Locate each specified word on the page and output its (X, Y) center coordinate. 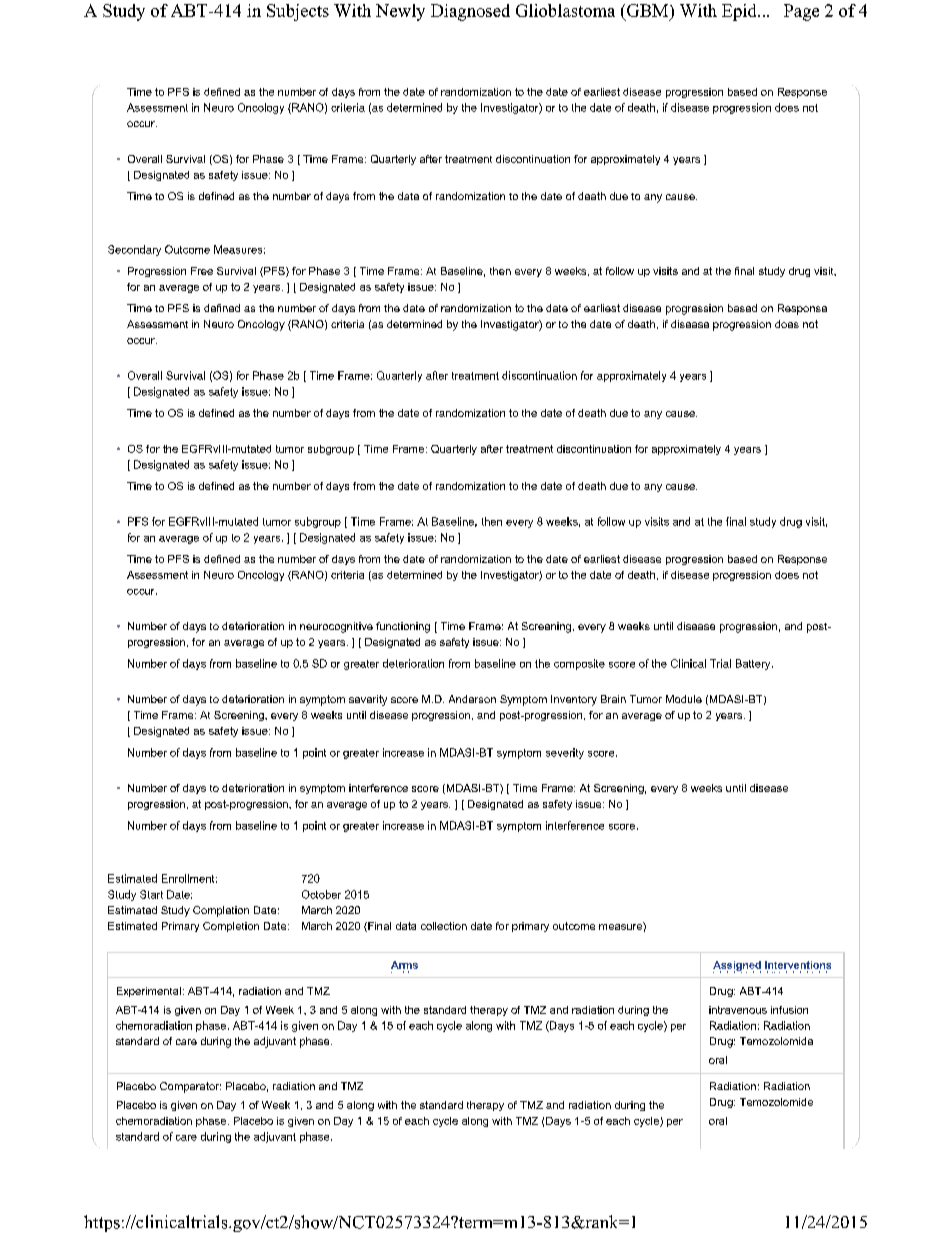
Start (151, 894)
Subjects (298, 12)
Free (202, 271)
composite (579, 664)
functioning (403, 627)
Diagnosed (470, 12)
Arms (404, 965)
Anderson (472, 699)
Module (684, 699)
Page (801, 12)
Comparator (190, 1087)
